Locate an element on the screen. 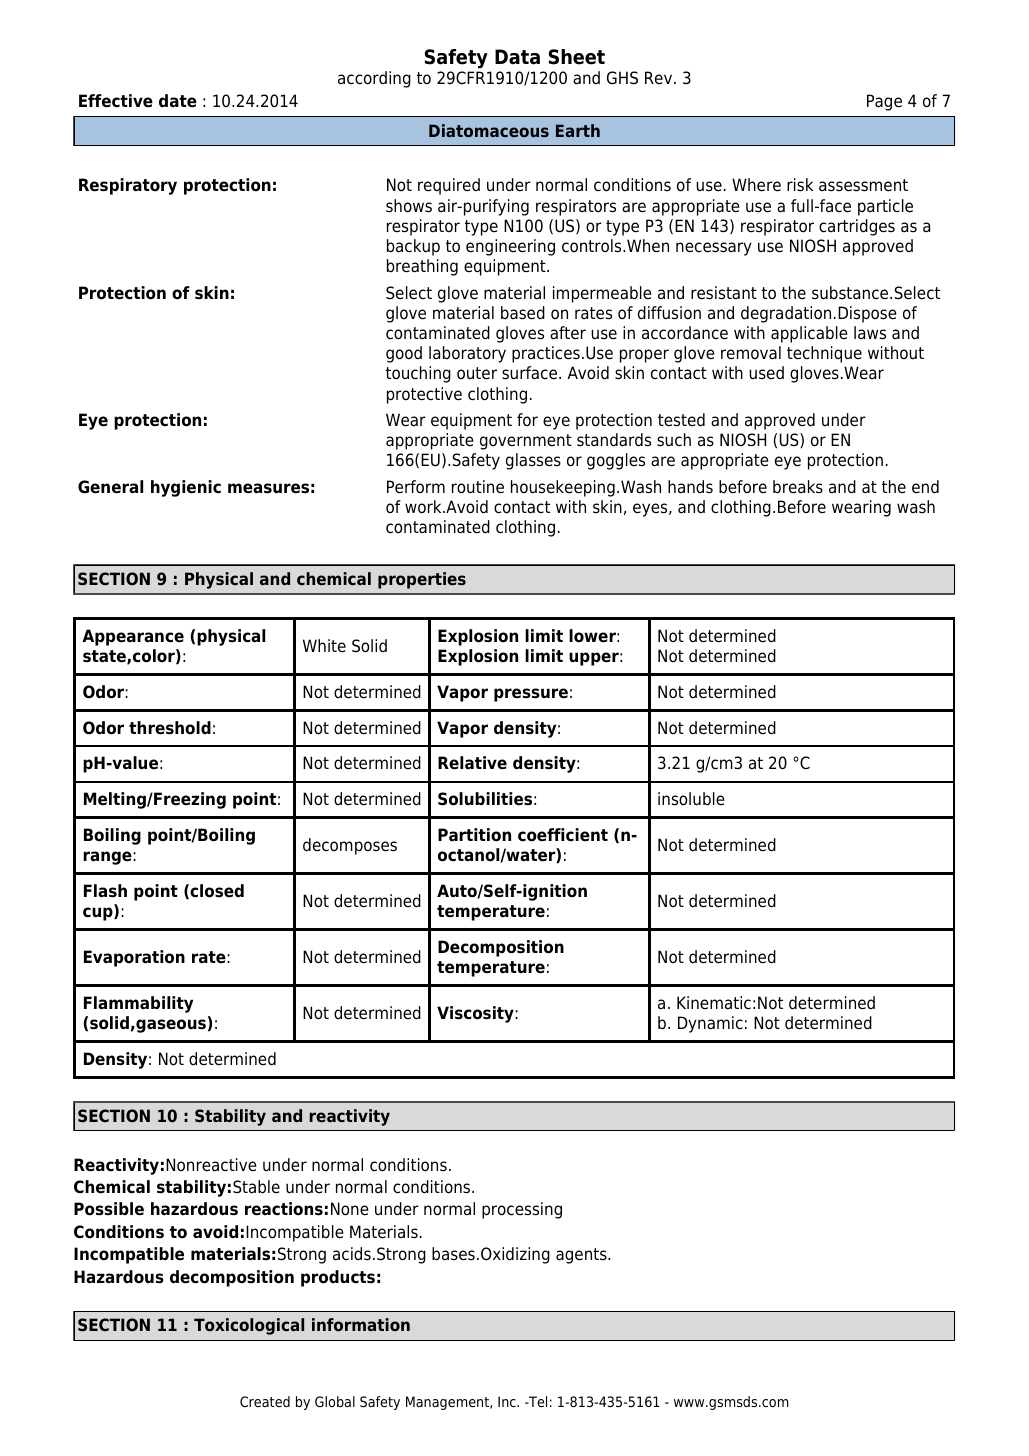 The height and width of the screenshot is (1456, 1029). routine is located at coordinates (478, 487).
